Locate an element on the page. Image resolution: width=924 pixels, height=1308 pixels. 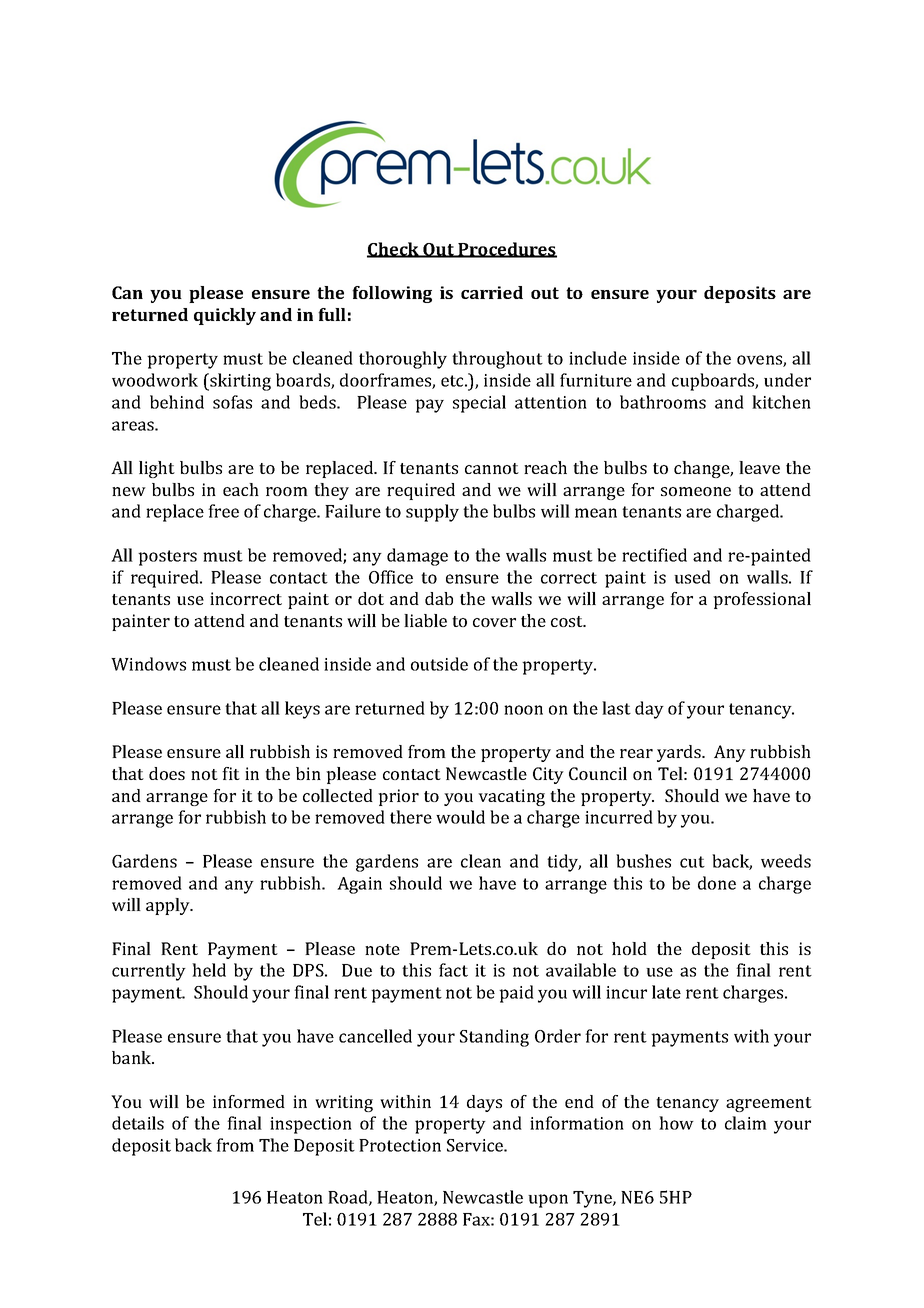
carried is located at coordinates (492, 292).
